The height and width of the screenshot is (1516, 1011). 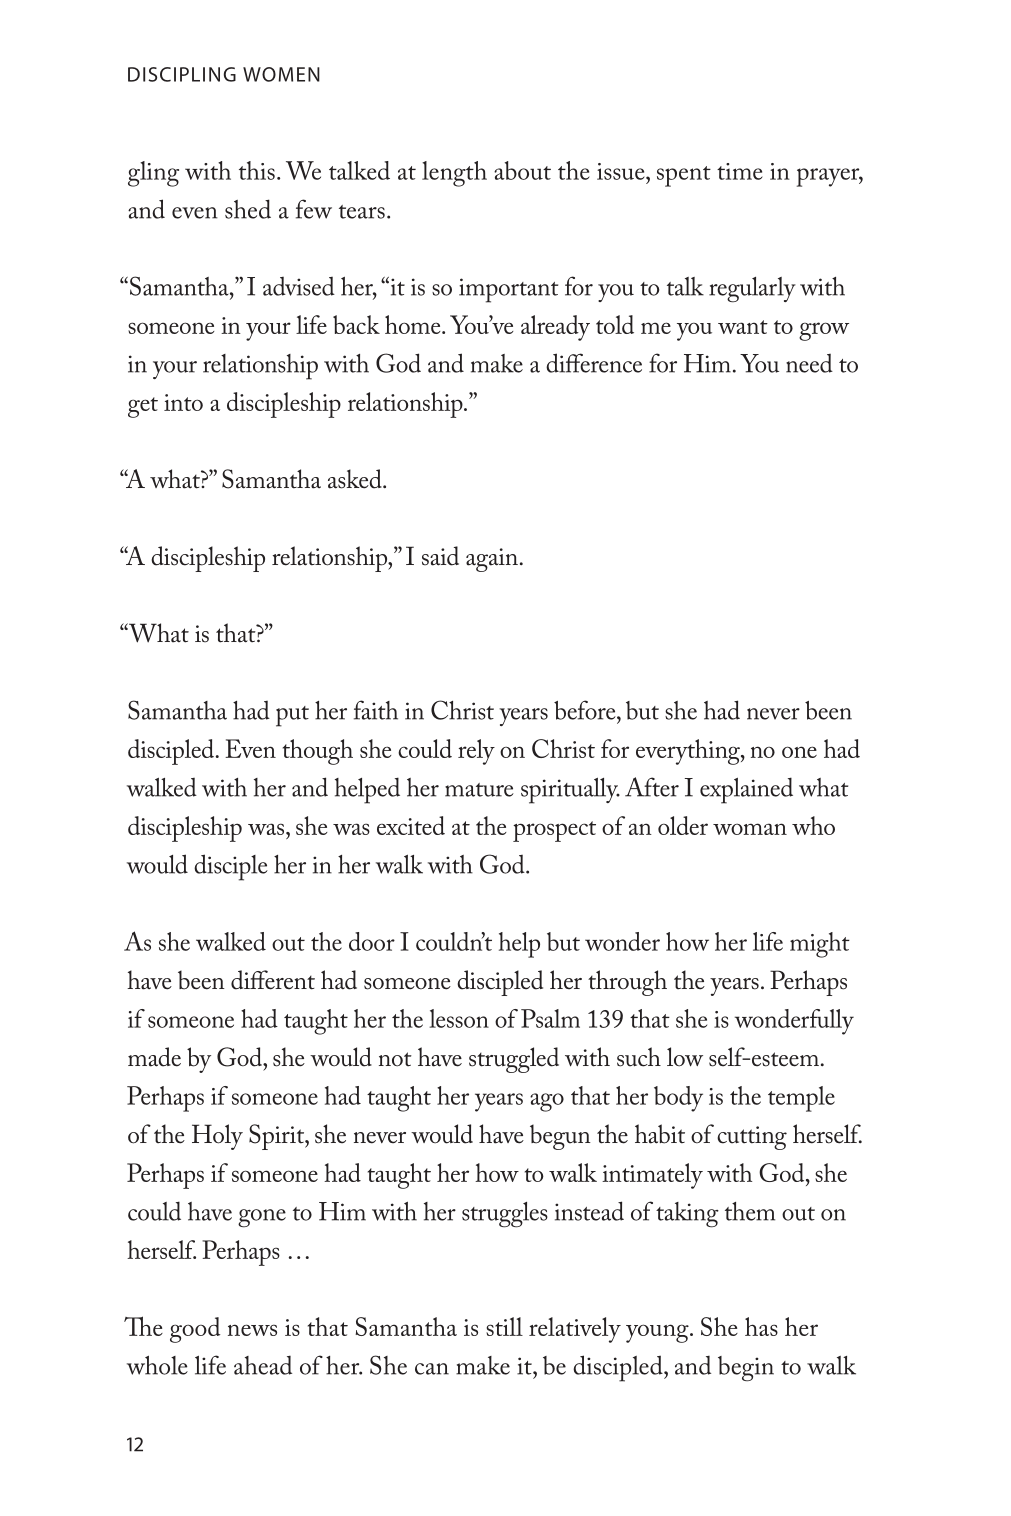 What do you see at coordinates (504, 1326) in the screenshot?
I see `still` at bounding box center [504, 1326].
